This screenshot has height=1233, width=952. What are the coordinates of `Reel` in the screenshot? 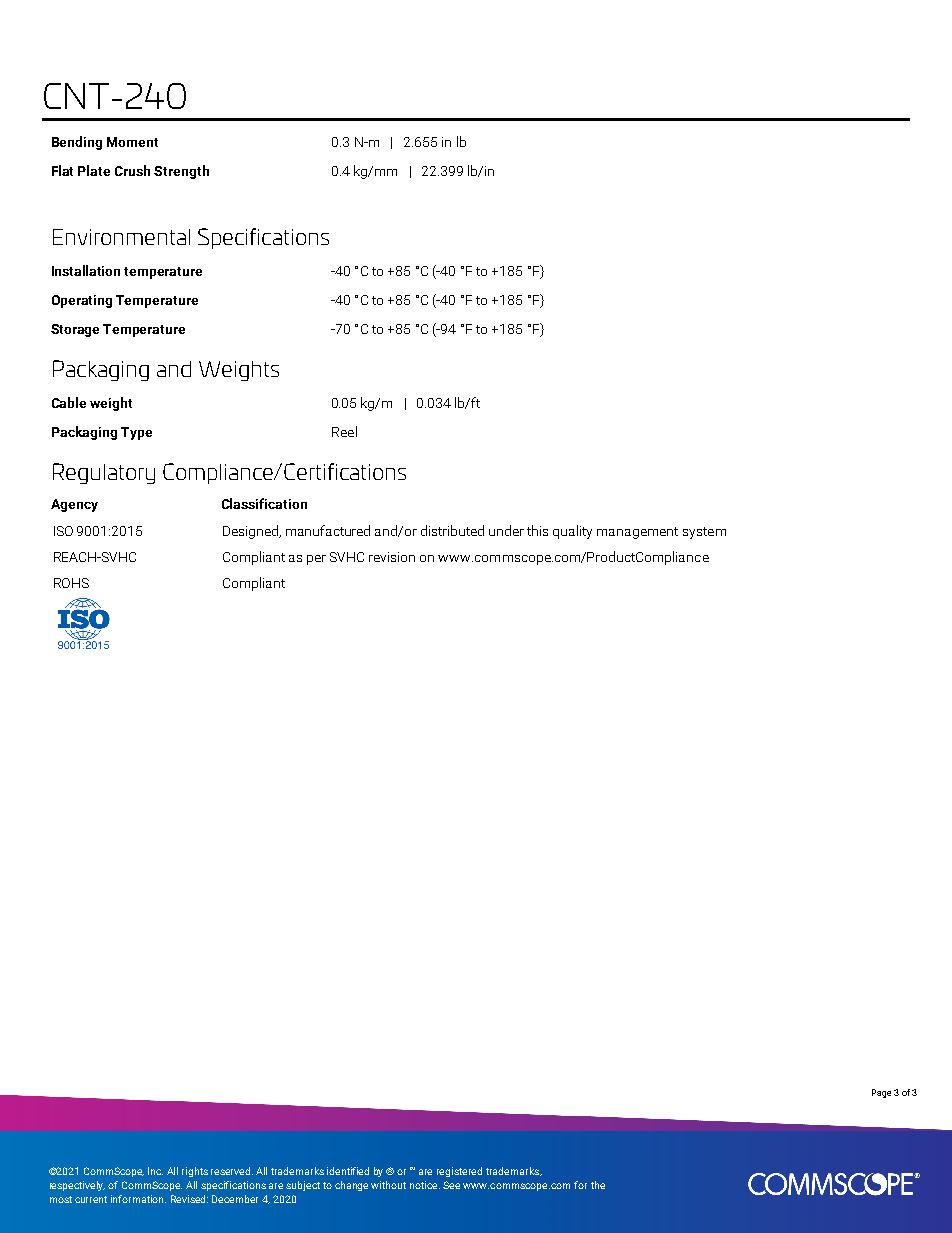 It's located at (344, 431).
